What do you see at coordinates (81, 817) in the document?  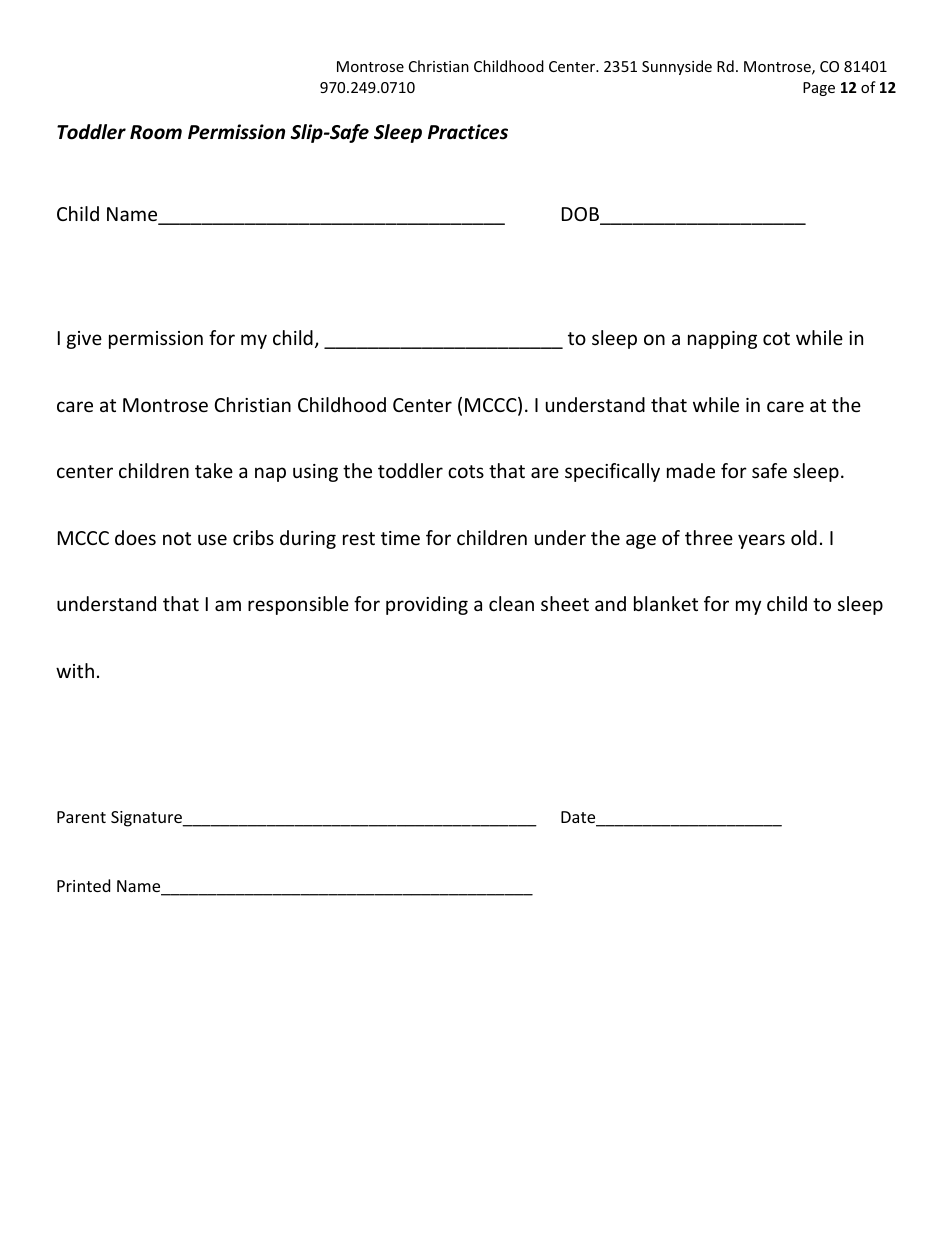 I see `Parent` at bounding box center [81, 817].
